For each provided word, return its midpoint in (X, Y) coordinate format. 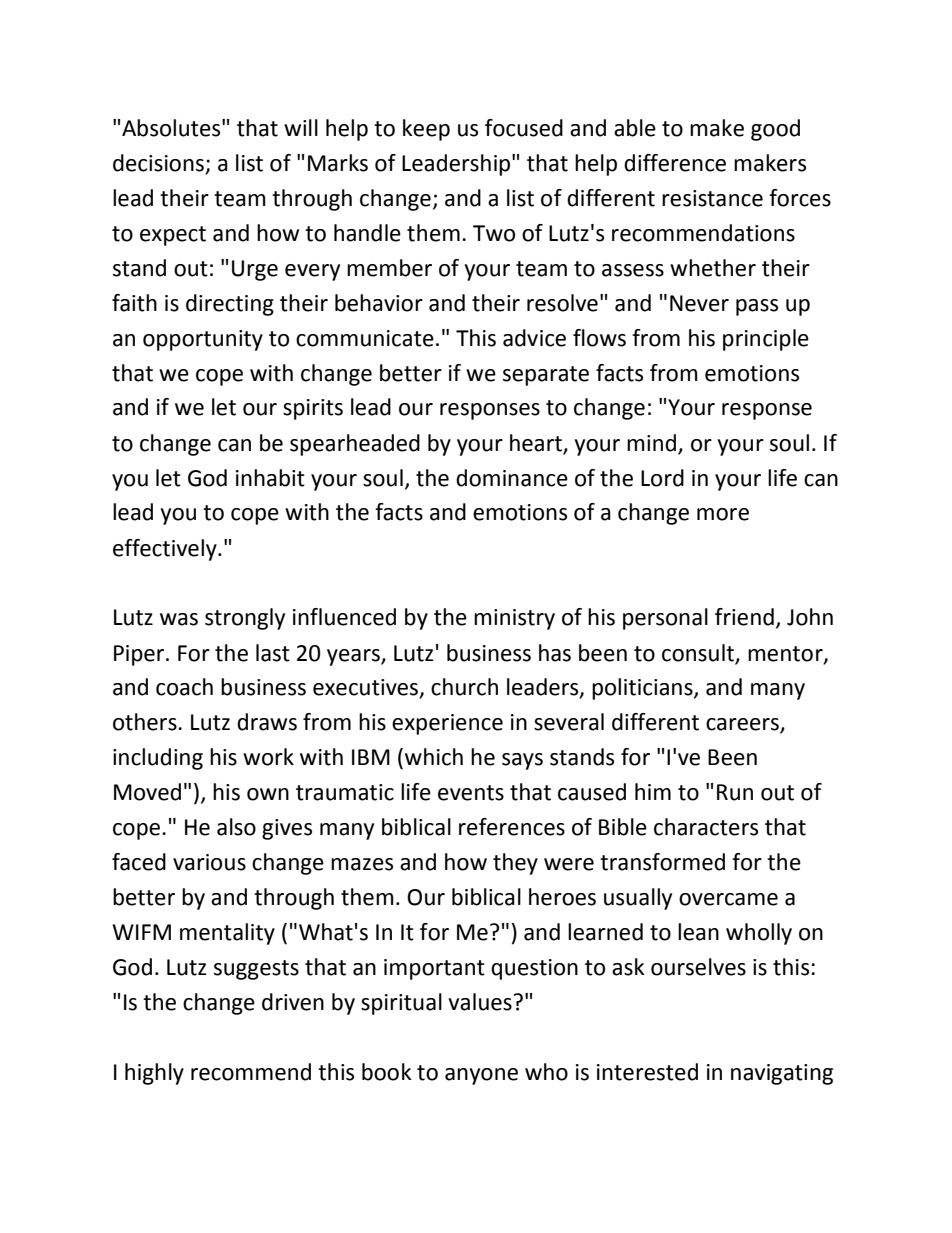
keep (426, 130)
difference (675, 163)
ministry (514, 619)
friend (744, 617)
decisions (158, 163)
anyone (481, 1076)
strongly (245, 619)
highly (154, 1074)
